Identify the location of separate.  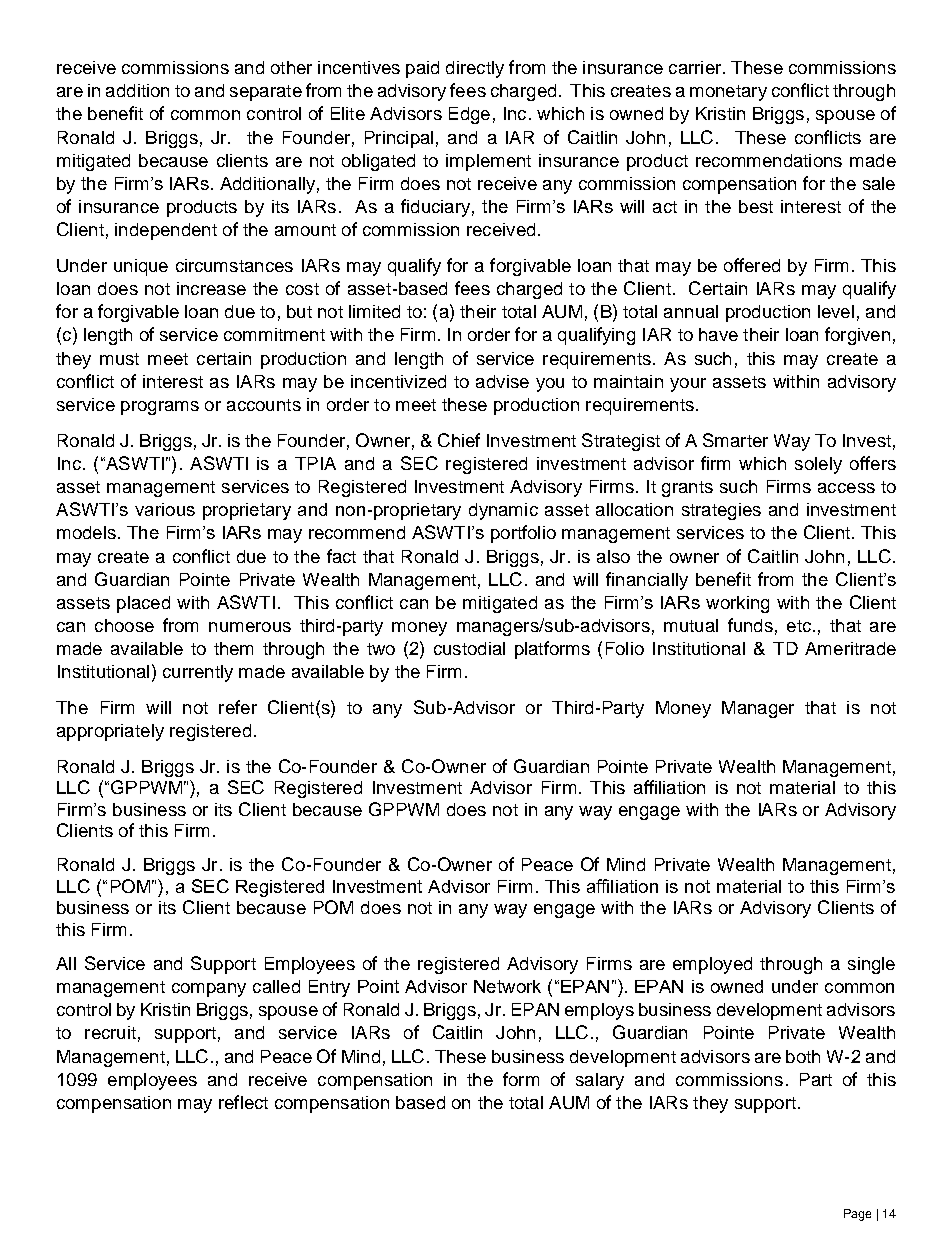
(266, 93).
